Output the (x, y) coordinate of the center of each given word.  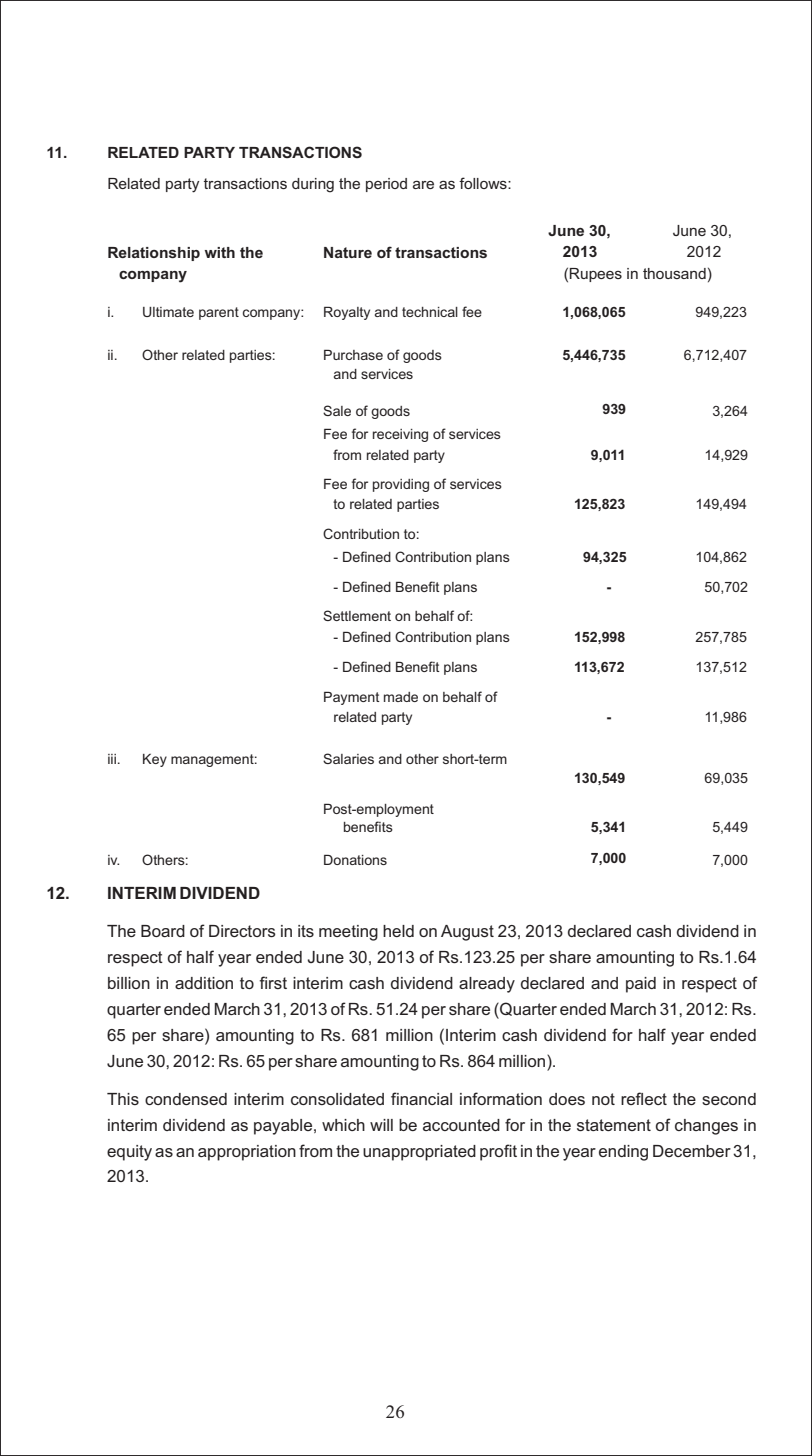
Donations (355, 859)
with (220, 252)
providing (401, 485)
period (386, 185)
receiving (400, 435)
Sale (337, 410)
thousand (674, 273)
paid (641, 985)
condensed (186, 1099)
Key (155, 760)
